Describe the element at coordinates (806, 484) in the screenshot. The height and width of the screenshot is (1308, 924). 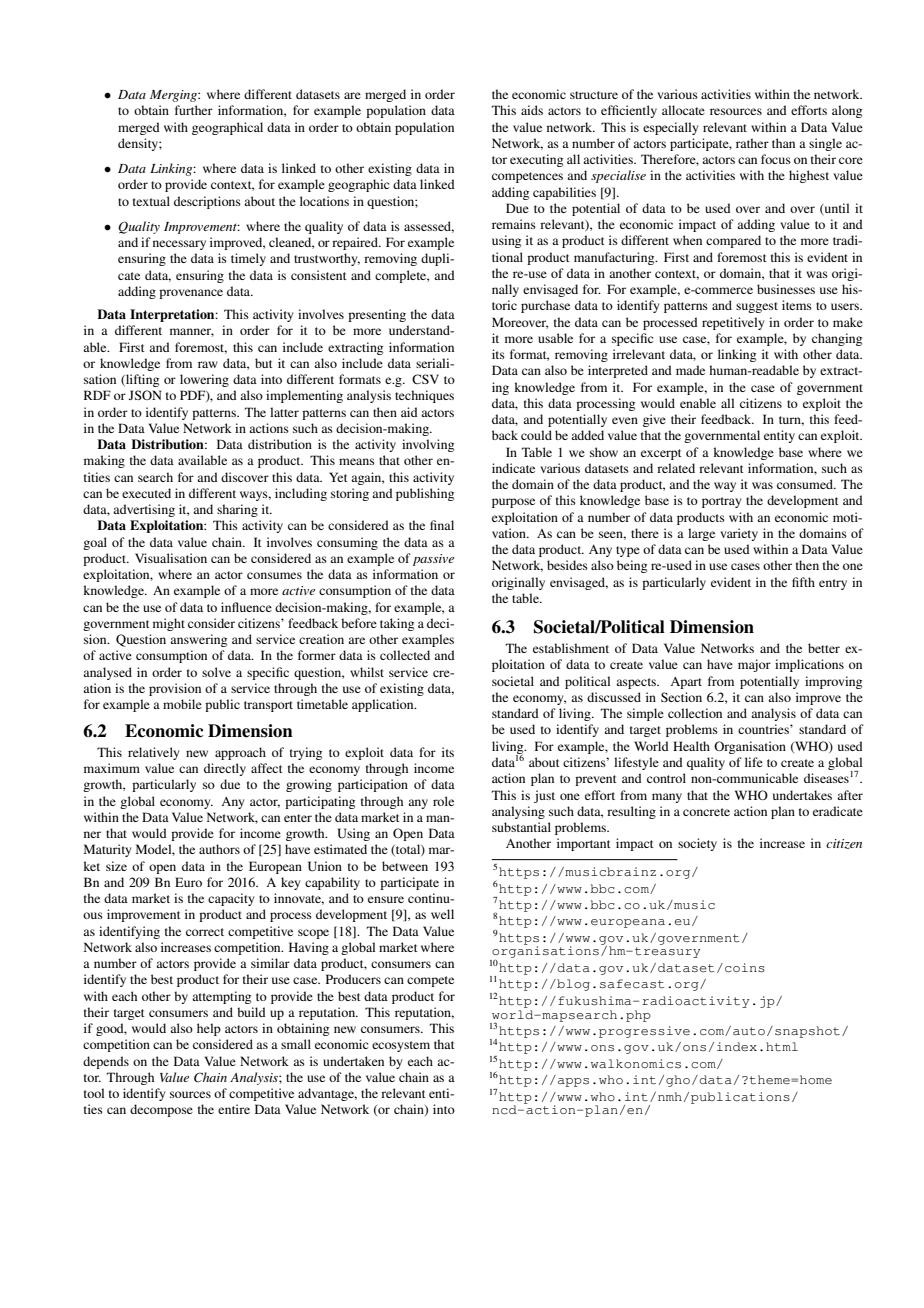
I see `consumed` at that location.
